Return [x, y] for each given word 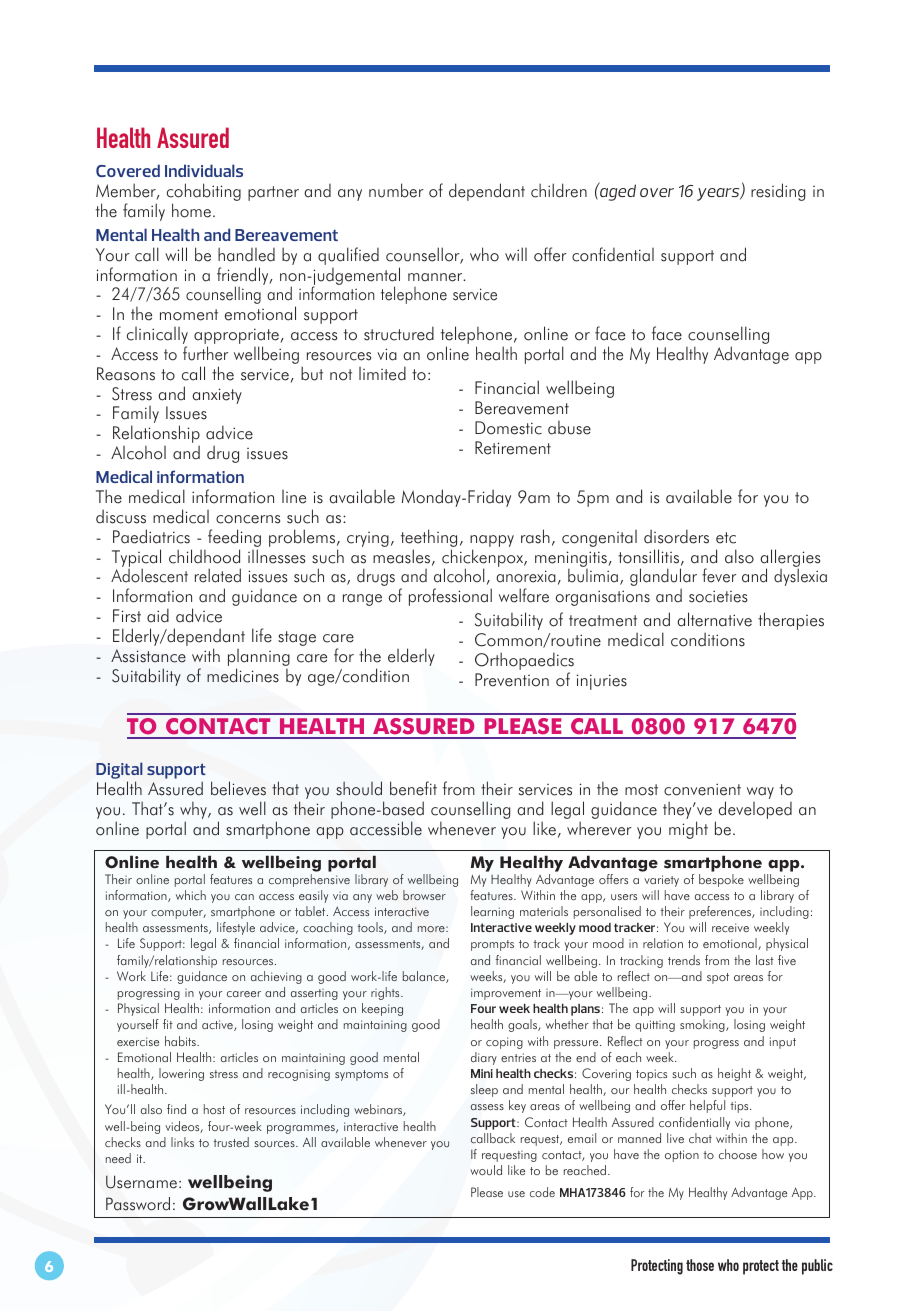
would [486, 1170]
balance [425, 977]
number [396, 190]
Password [138, 1204]
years [719, 194]
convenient [702, 789]
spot [718, 978]
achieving [276, 977]
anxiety [217, 396]
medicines [243, 675]
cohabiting [204, 193]
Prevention [512, 680]
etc [726, 538]
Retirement [513, 448]
